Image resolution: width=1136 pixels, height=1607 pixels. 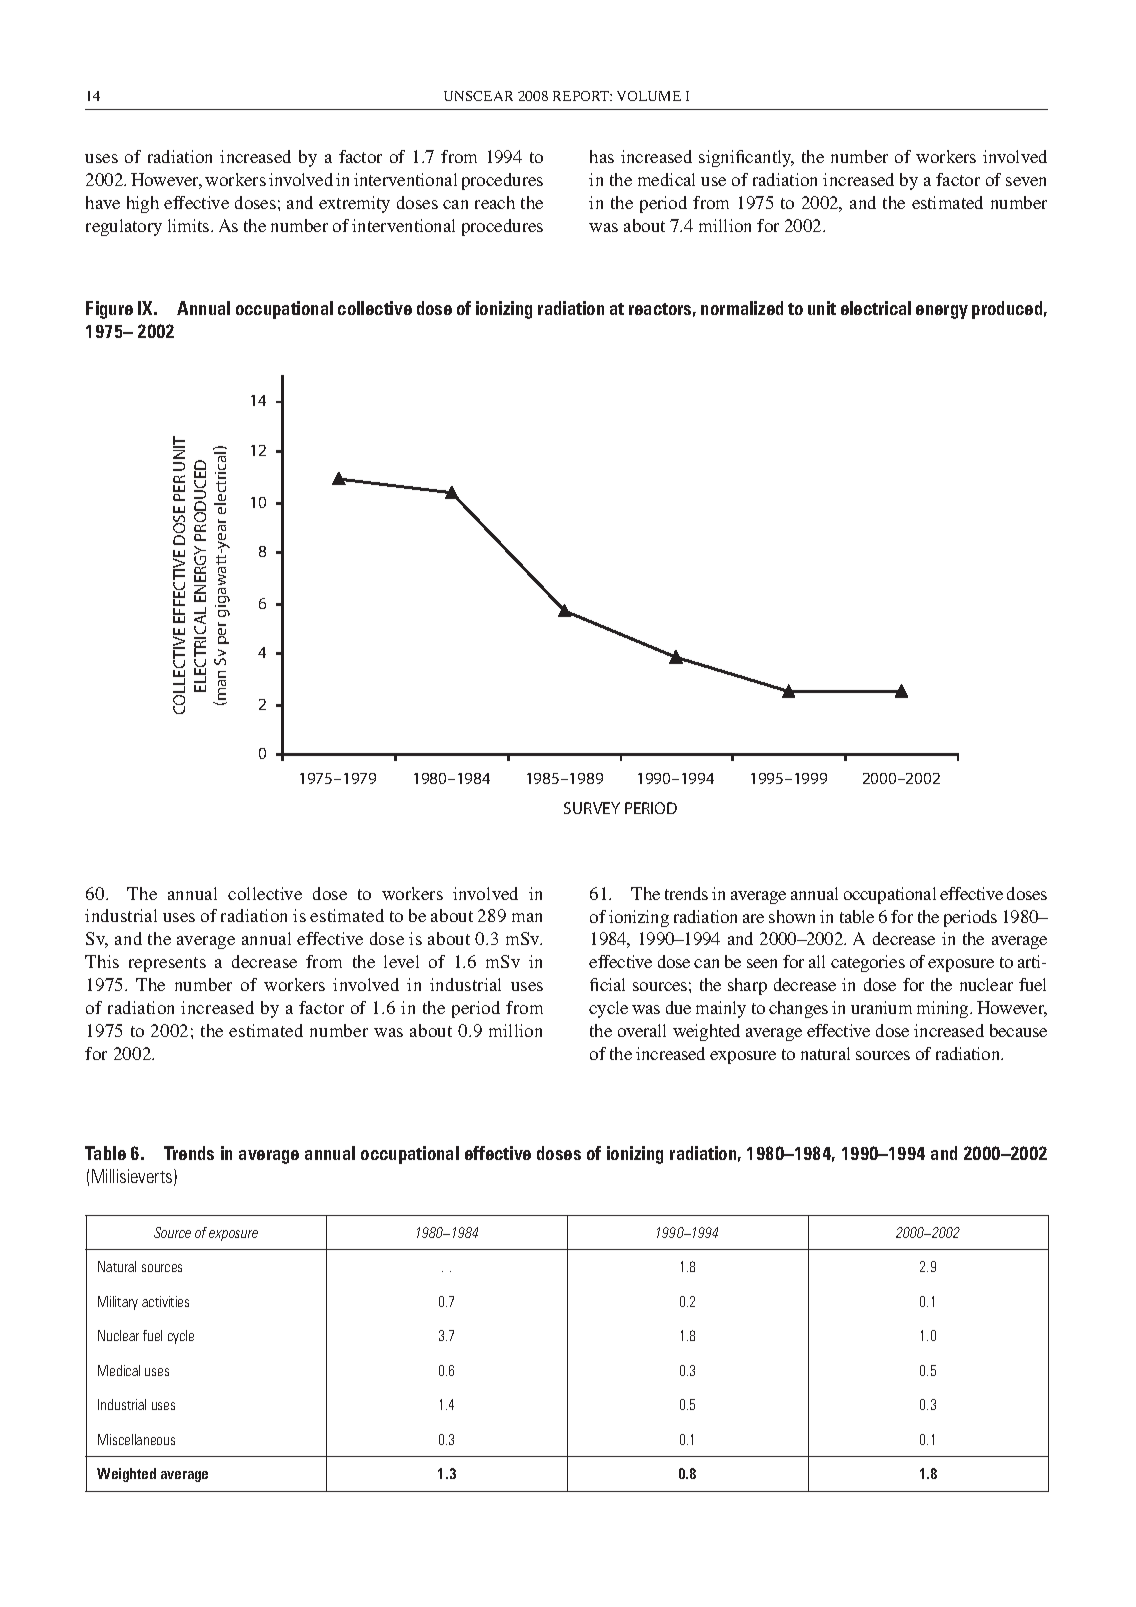 What do you see at coordinates (592, 808) in the screenshot?
I see `SURVEY` at bounding box center [592, 808].
